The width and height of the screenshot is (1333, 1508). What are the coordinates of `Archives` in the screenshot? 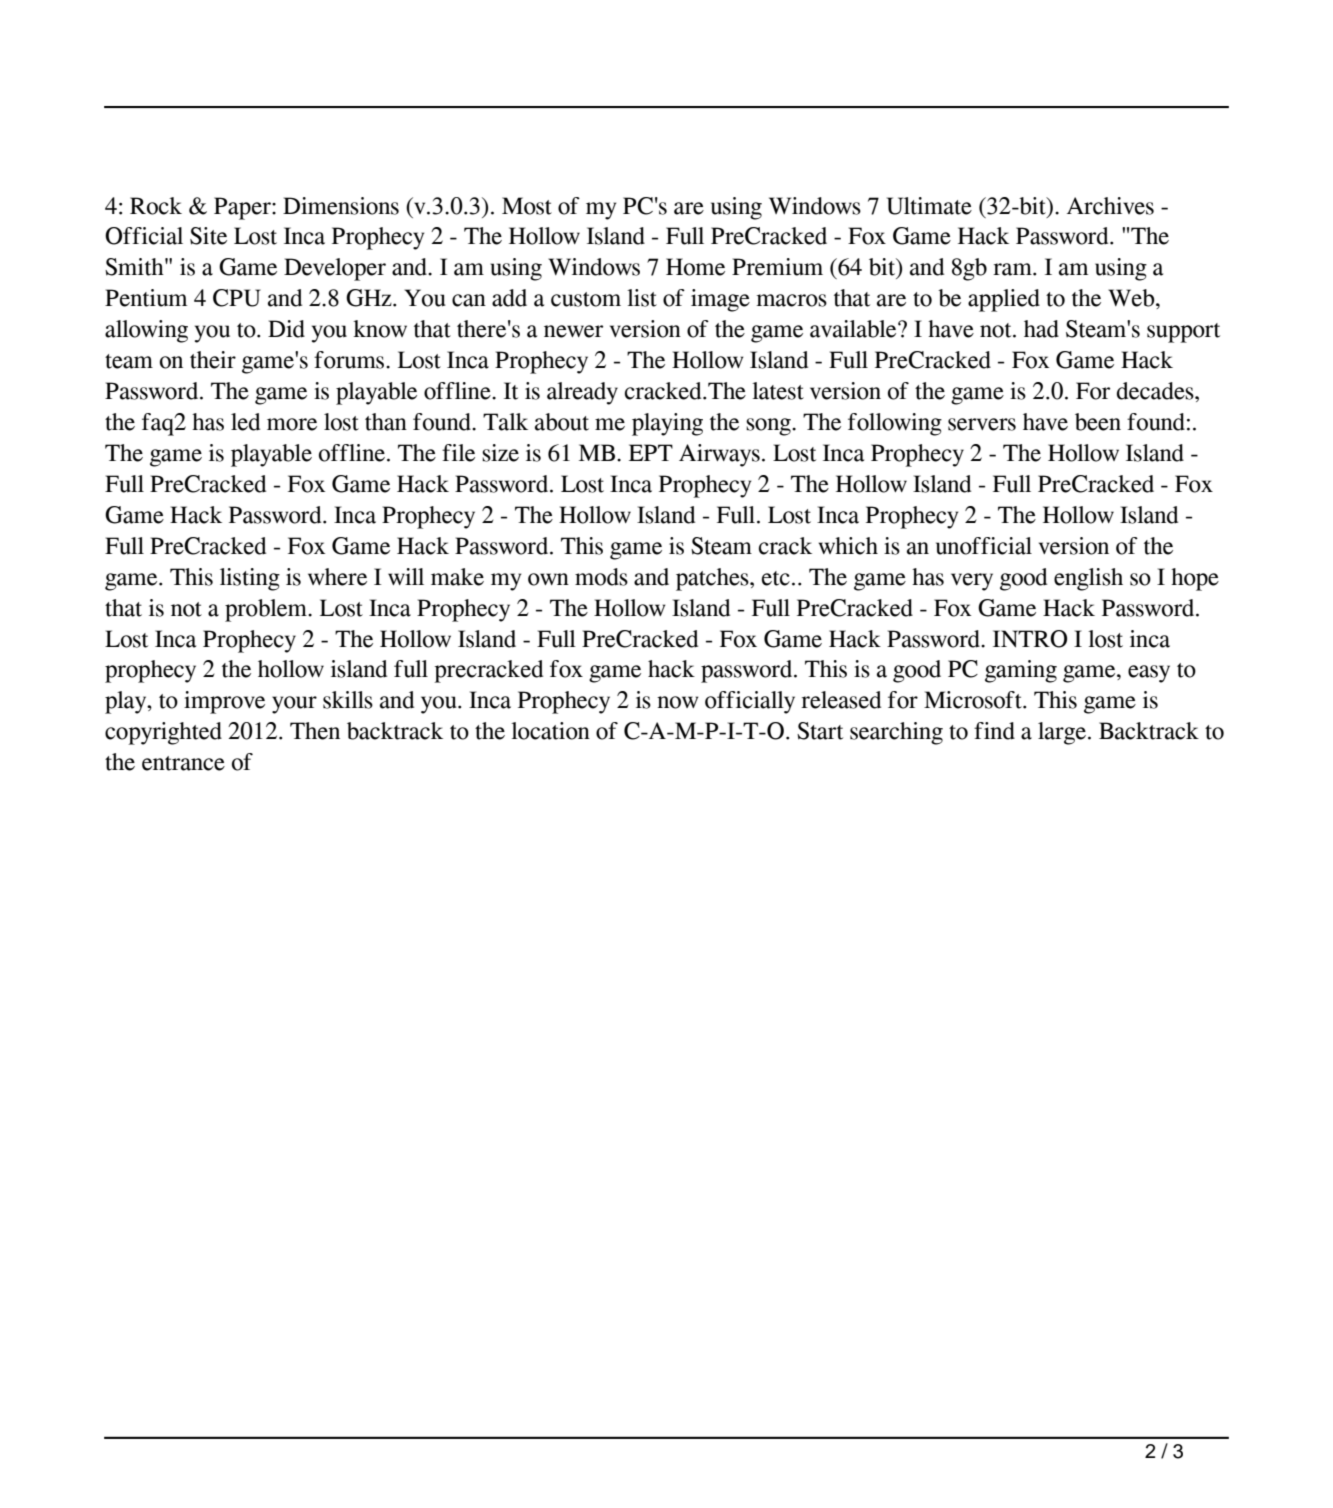 It's located at (1110, 206).
